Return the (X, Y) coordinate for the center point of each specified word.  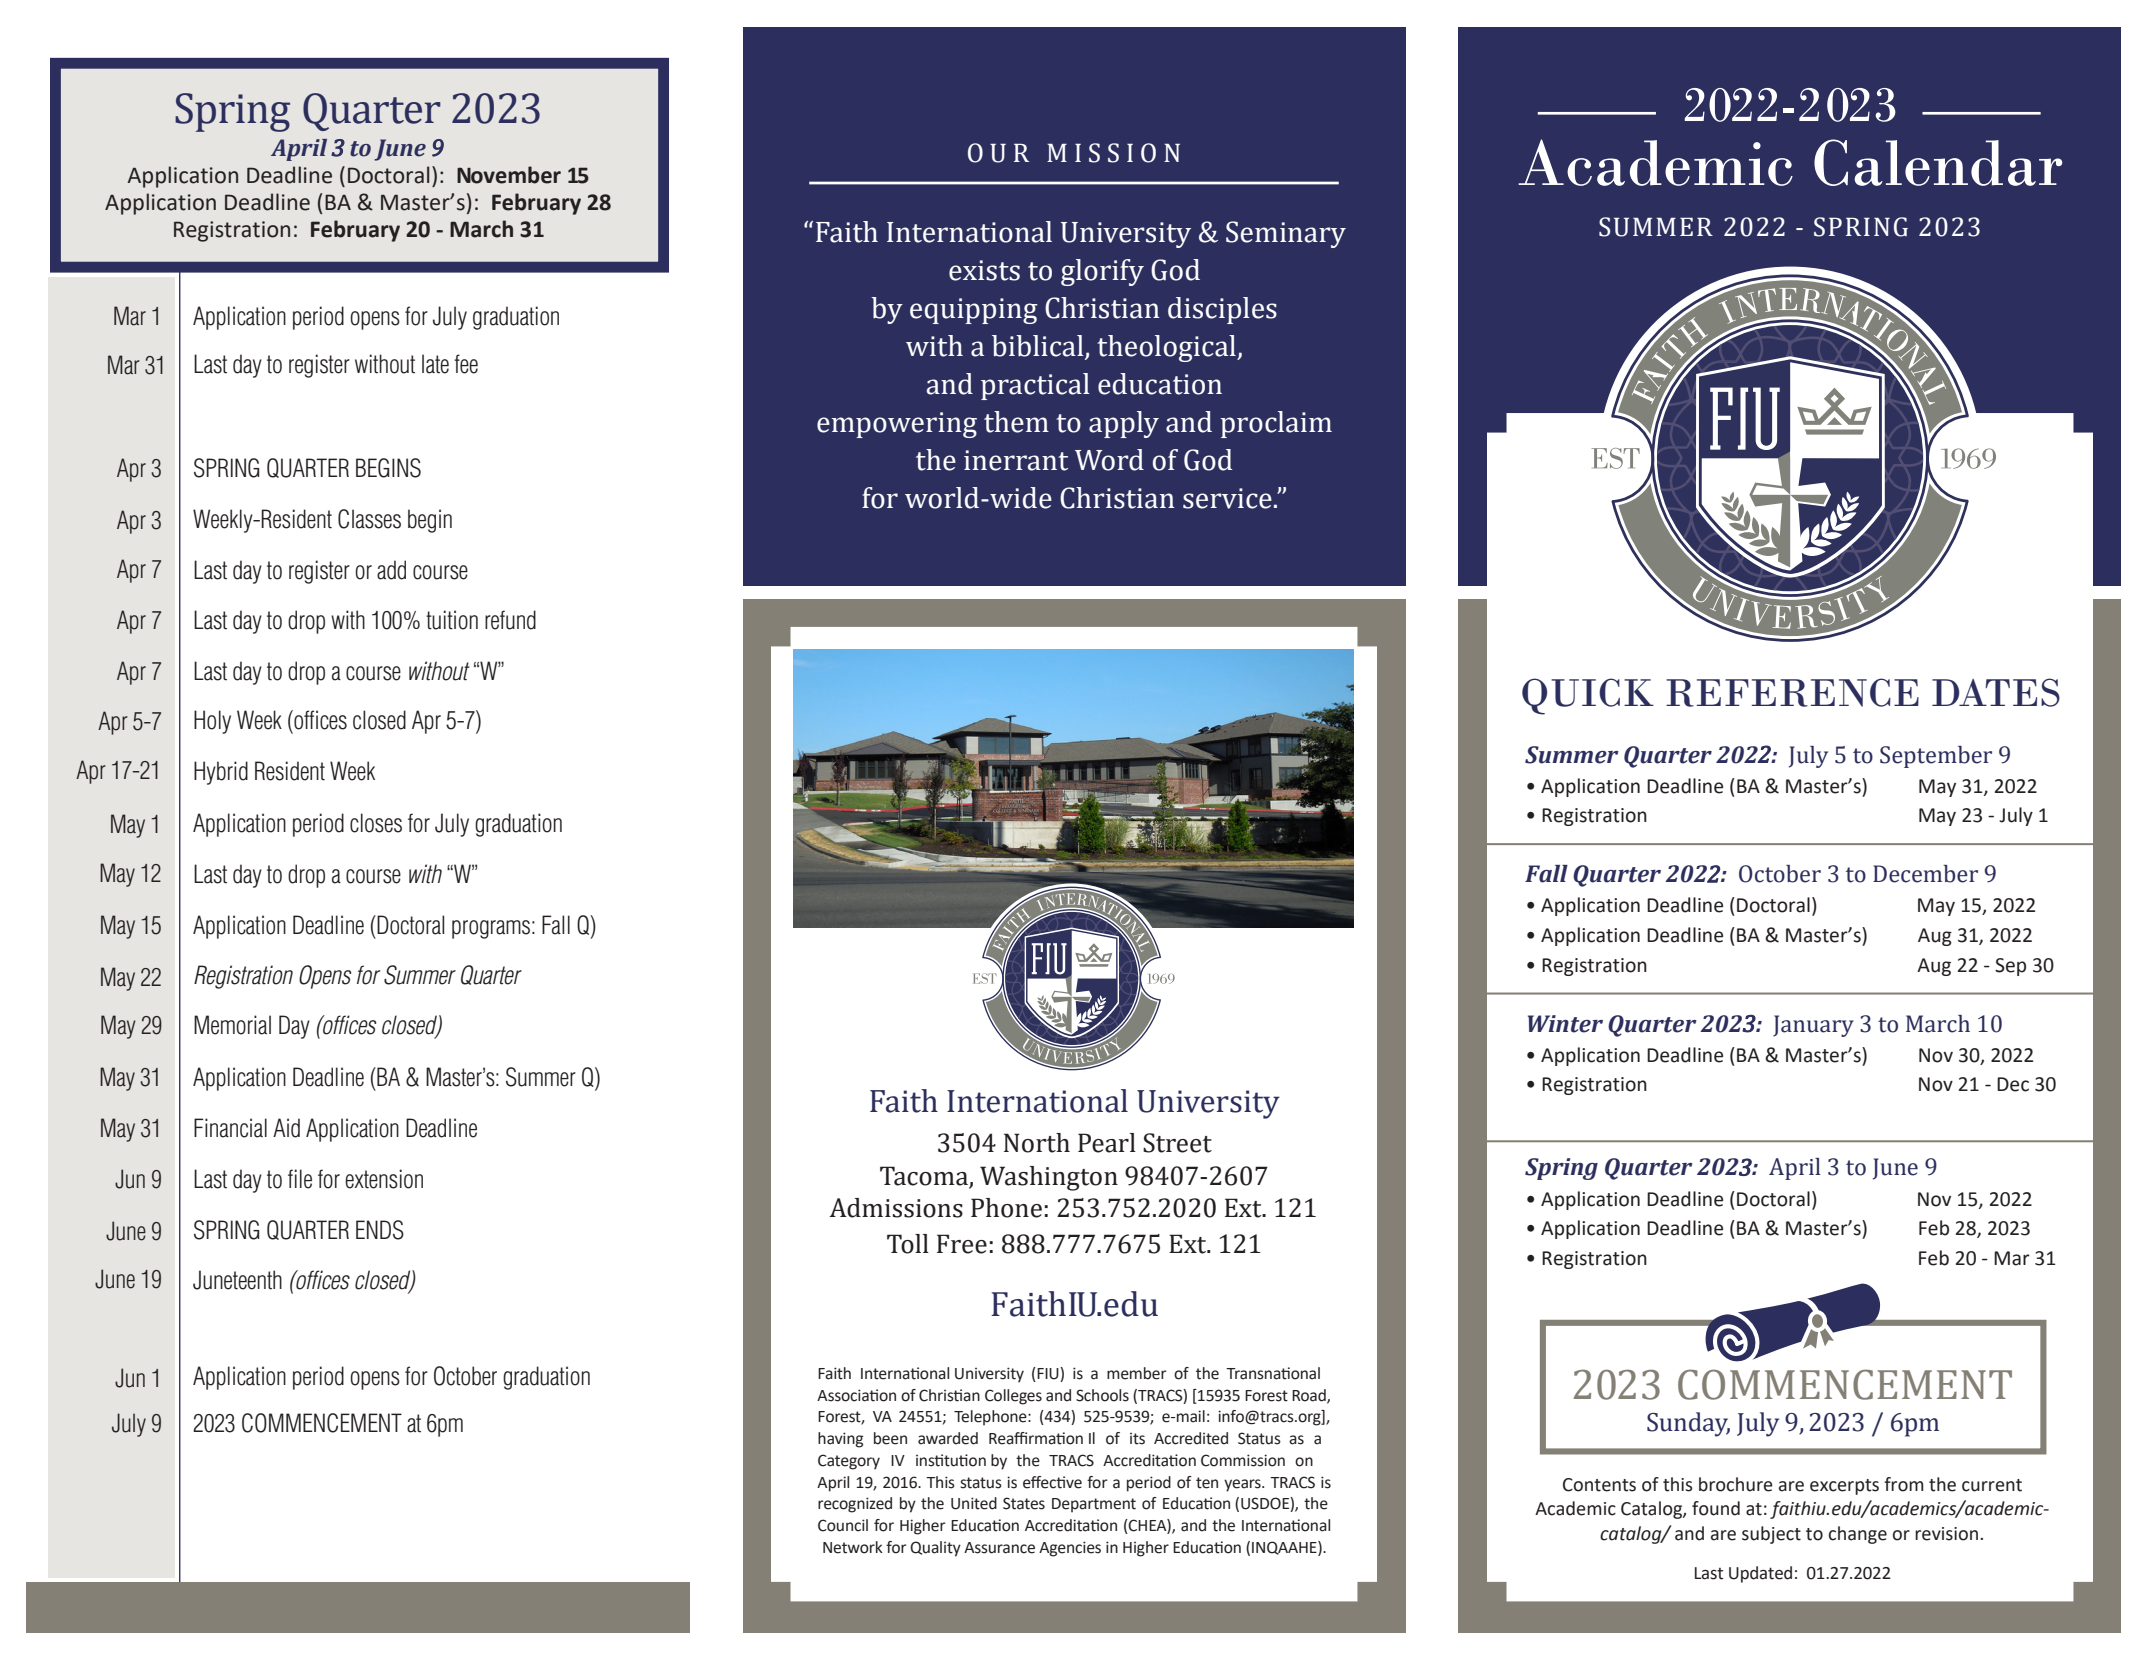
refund (510, 620)
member (1137, 1373)
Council (843, 1525)
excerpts (1844, 1487)
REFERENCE (1792, 692)
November (509, 175)
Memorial (232, 1025)
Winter (1565, 1024)
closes (376, 823)
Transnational (1273, 1373)
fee (466, 364)
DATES (1996, 692)
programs (491, 929)
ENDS (380, 1230)
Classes (369, 519)
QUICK (1588, 696)
